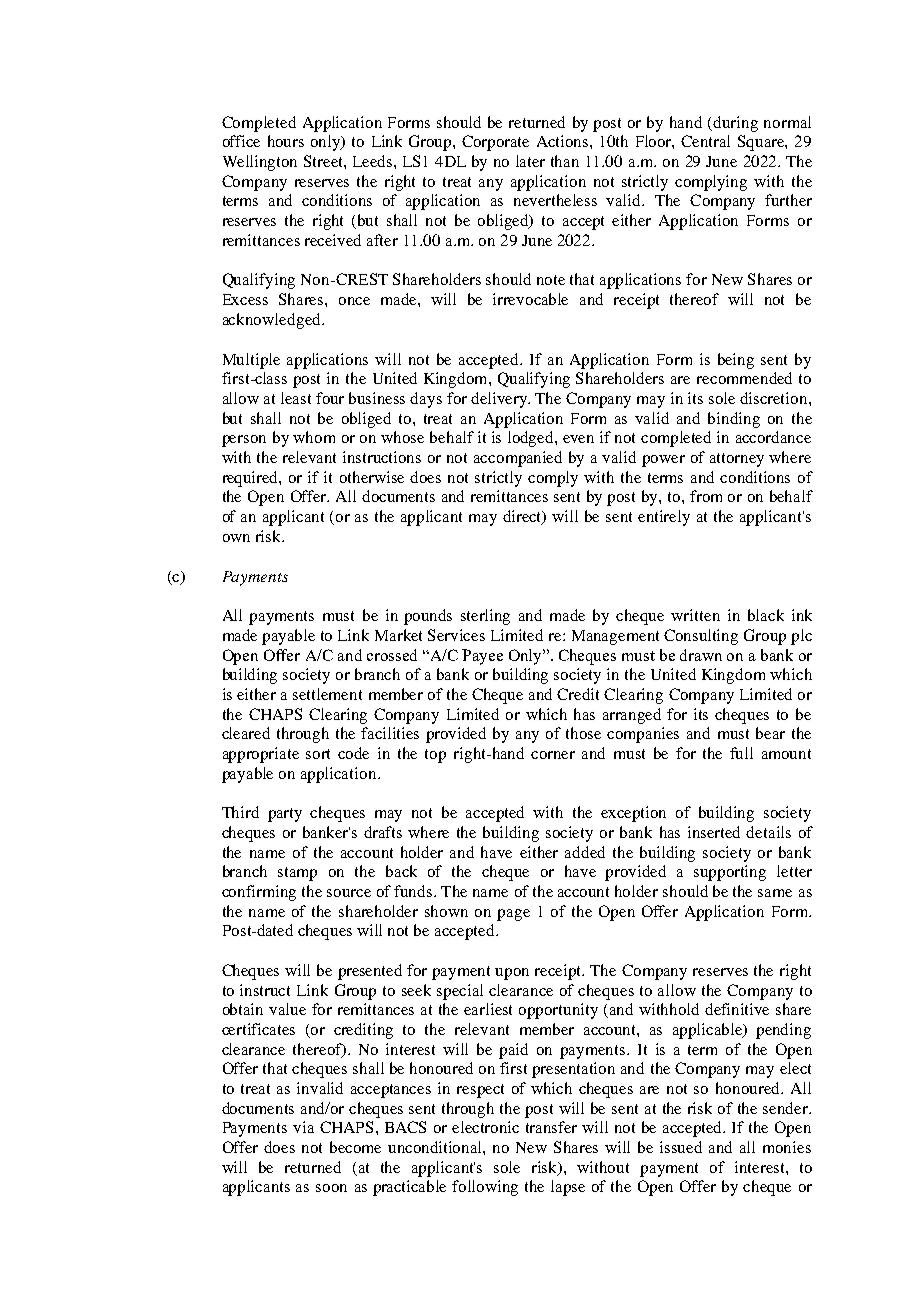 This screenshot has width=924, height=1308. I want to click on binding, so click(734, 420).
